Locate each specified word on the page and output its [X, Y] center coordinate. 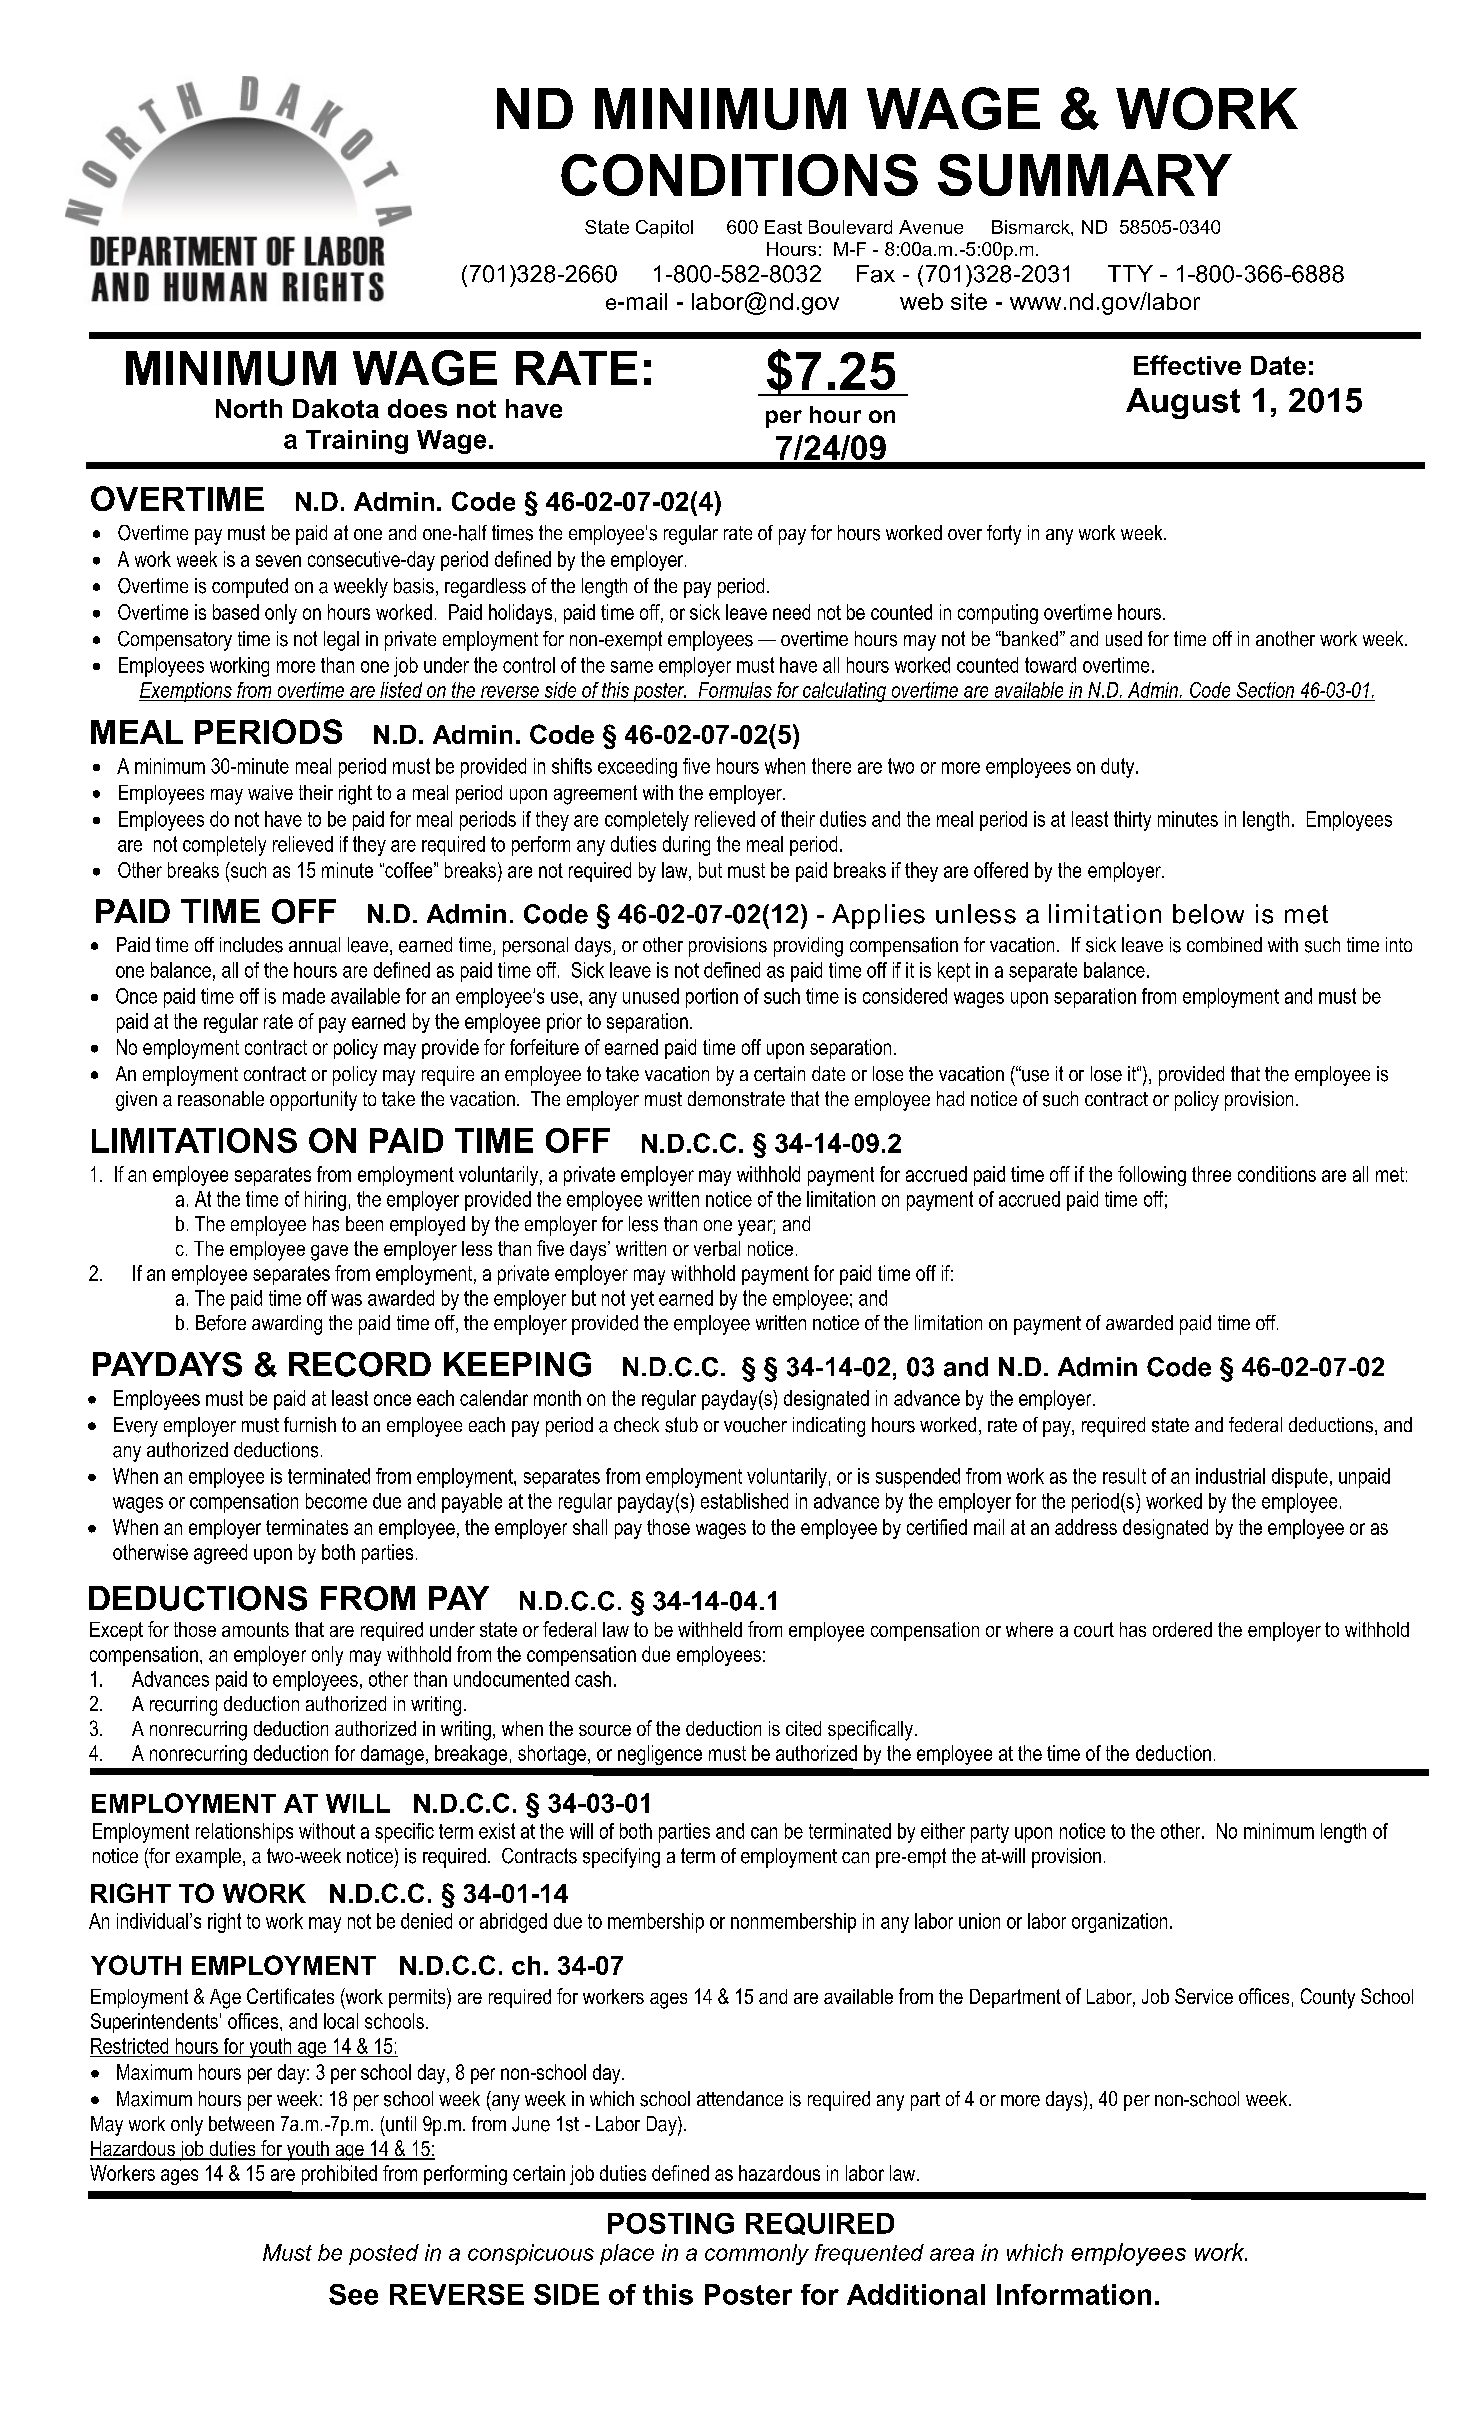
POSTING [671, 2223]
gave [329, 1253]
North [249, 408]
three [1211, 1174]
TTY [1130, 273]
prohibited [339, 2175]
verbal [717, 1248]
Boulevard [850, 227]
